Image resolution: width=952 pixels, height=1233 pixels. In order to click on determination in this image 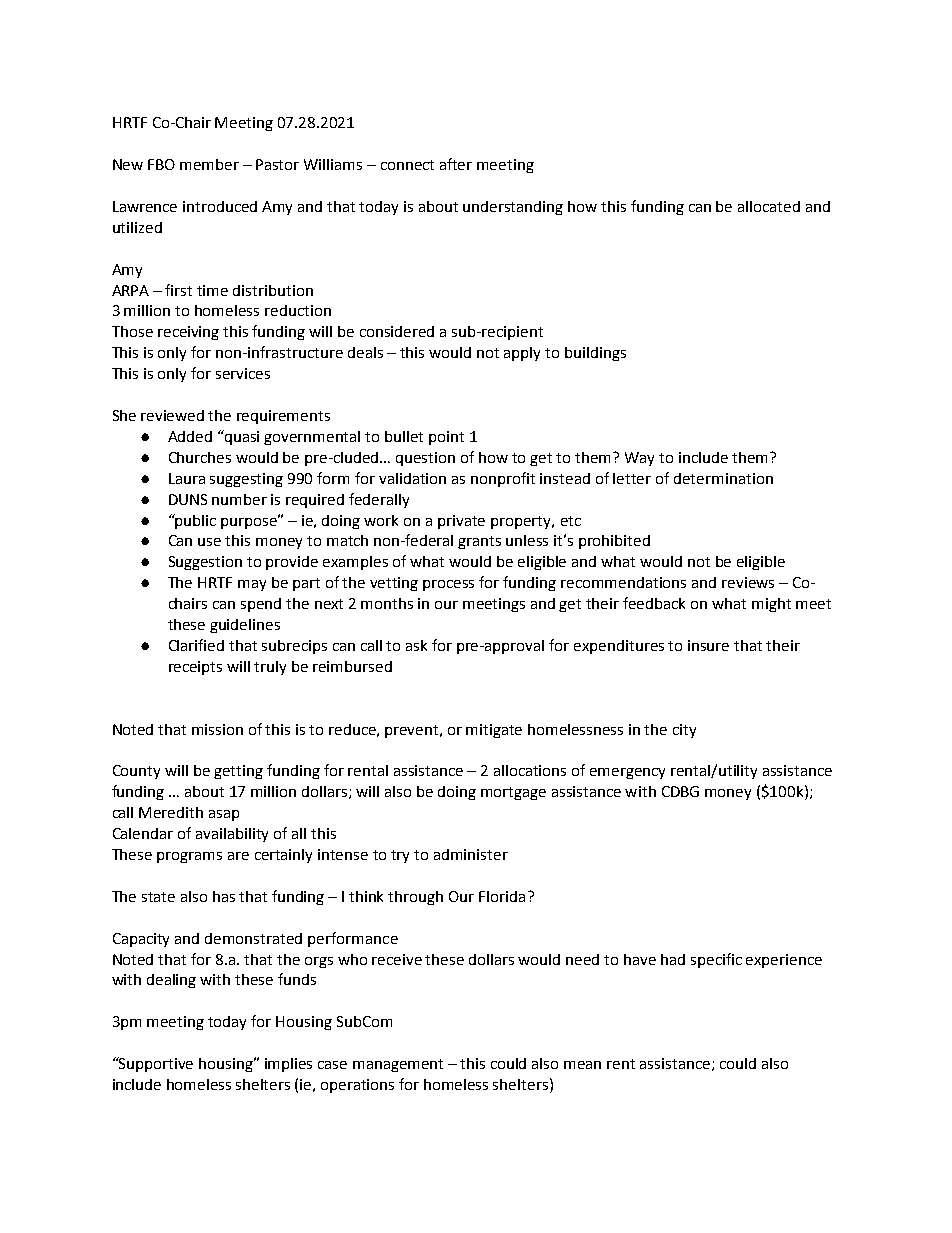, I will do `click(723, 478)`.
